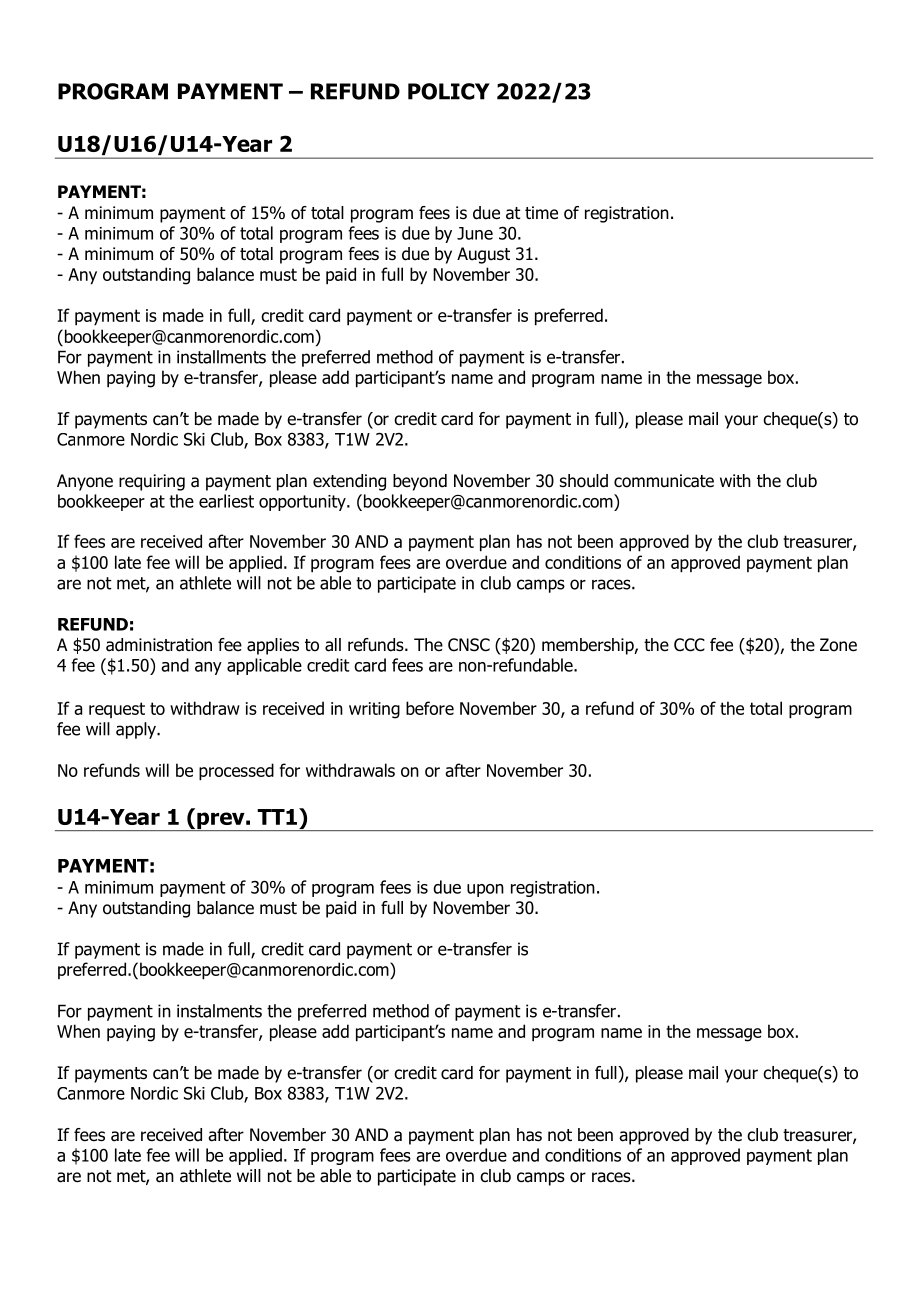 This document has width=924, height=1308. What do you see at coordinates (221, 357) in the document?
I see `installments` at bounding box center [221, 357].
